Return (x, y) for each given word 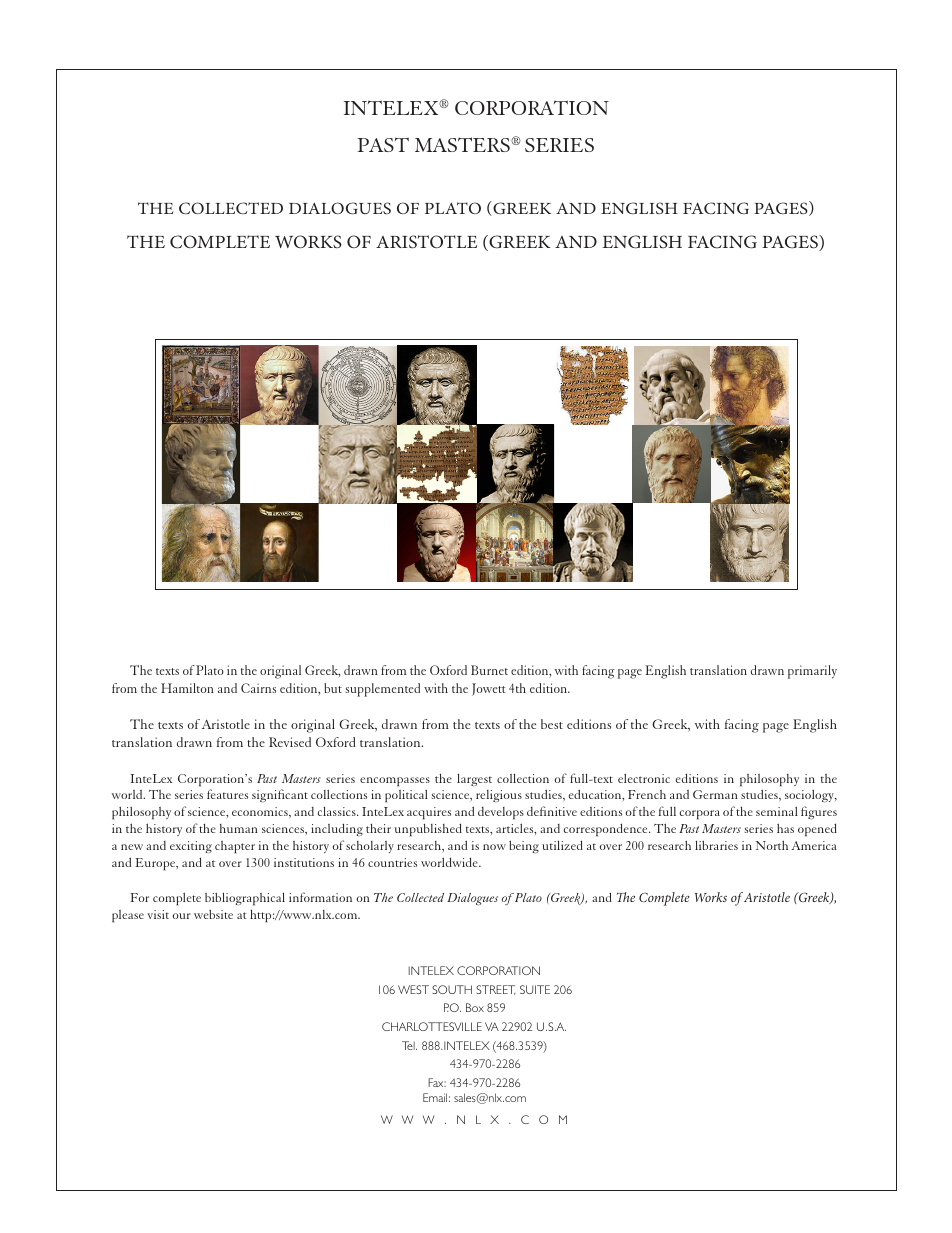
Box (475, 1007)
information (320, 897)
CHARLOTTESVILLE (432, 1026)
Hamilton (187, 688)
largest (474, 780)
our (182, 916)
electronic (644, 778)
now (494, 847)
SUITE (535, 989)
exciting (191, 847)
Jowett (489, 689)
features (227, 794)
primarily (812, 672)
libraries (716, 845)
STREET (496, 990)
